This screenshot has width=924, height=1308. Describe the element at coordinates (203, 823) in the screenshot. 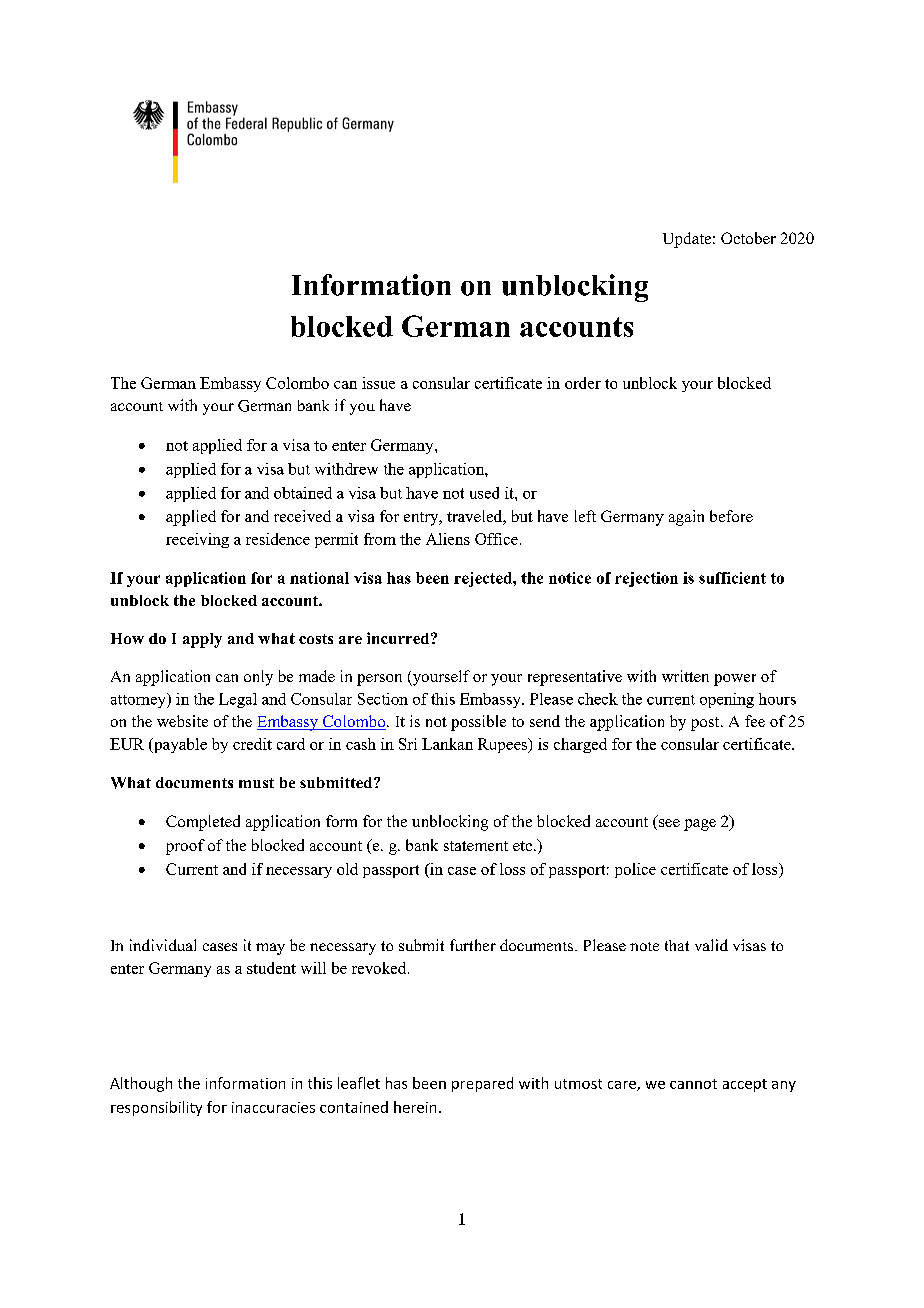

I see `Completed` at that location.
